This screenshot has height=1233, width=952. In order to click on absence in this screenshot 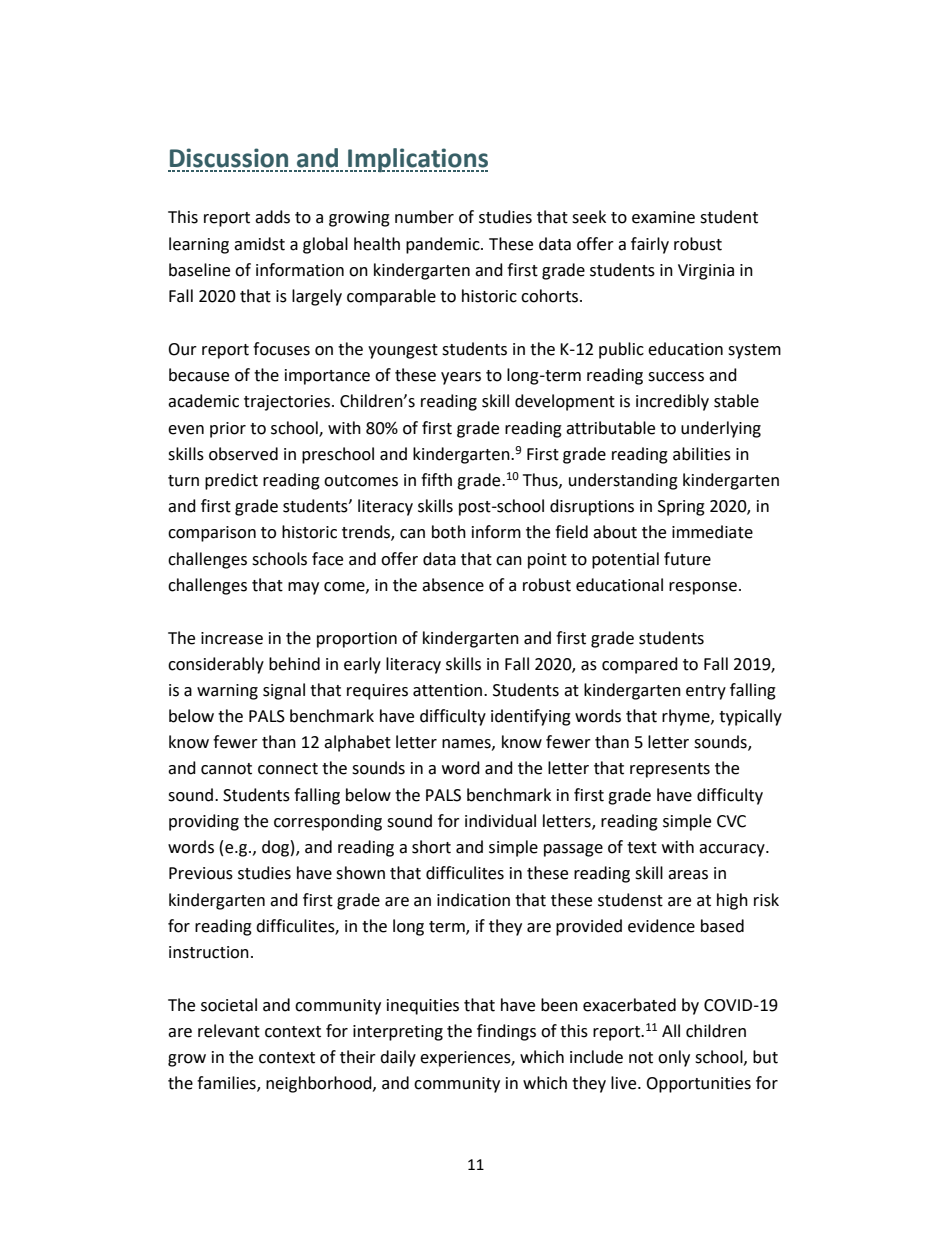, I will do `click(453, 585)`.
